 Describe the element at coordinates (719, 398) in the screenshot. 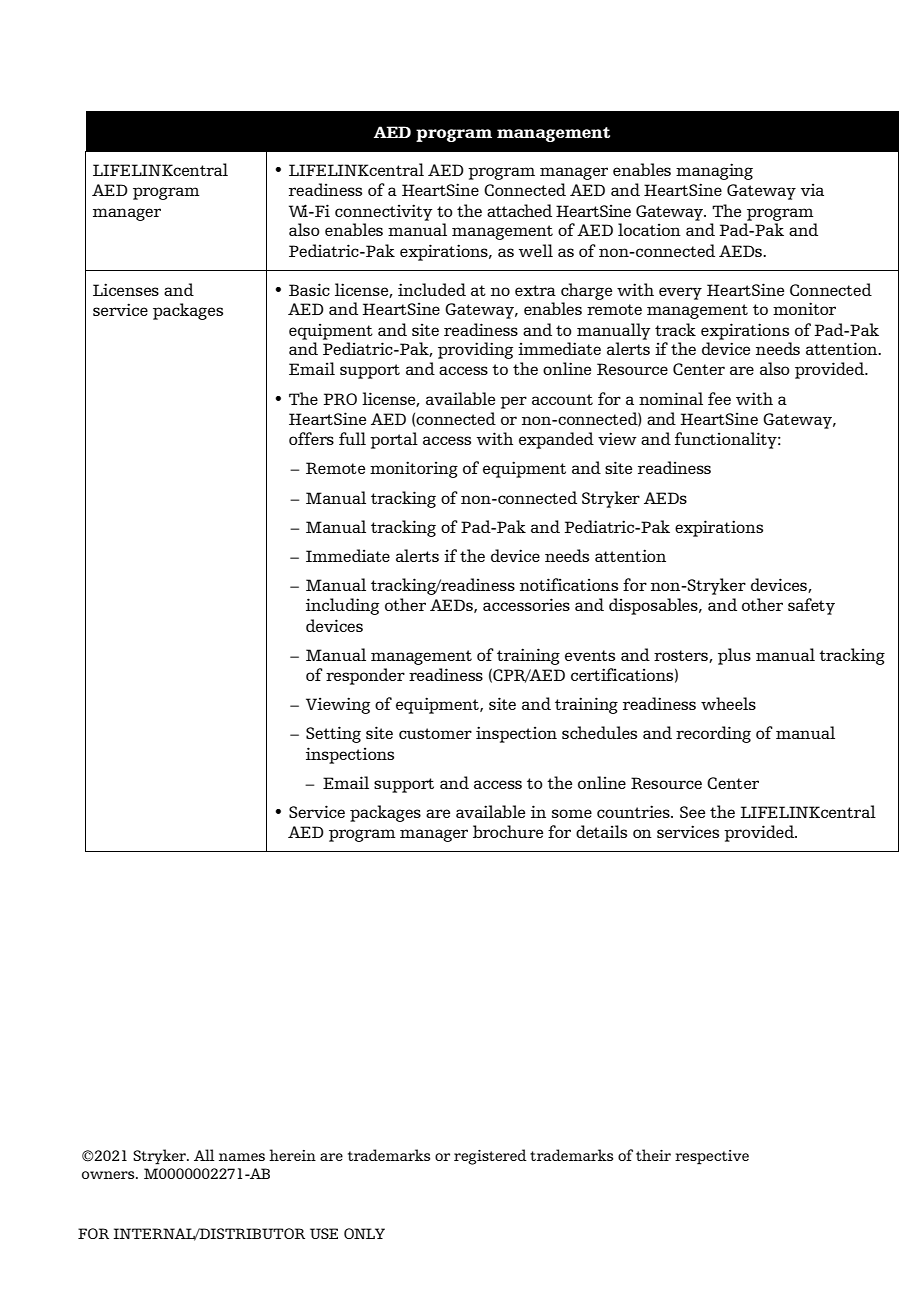

I see `fee` at that location.
